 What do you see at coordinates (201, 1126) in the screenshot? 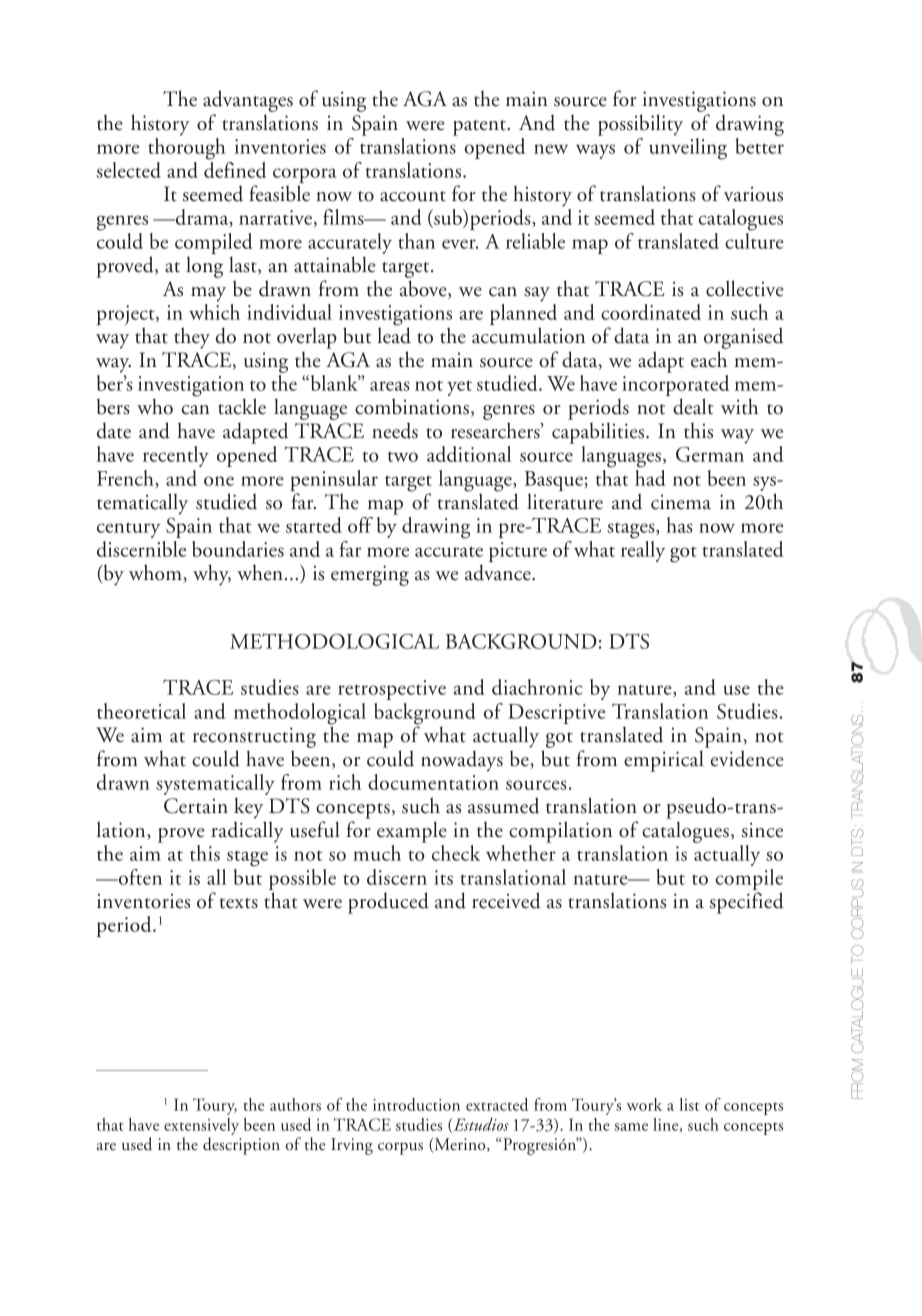
I see `extensively` at bounding box center [201, 1126].
